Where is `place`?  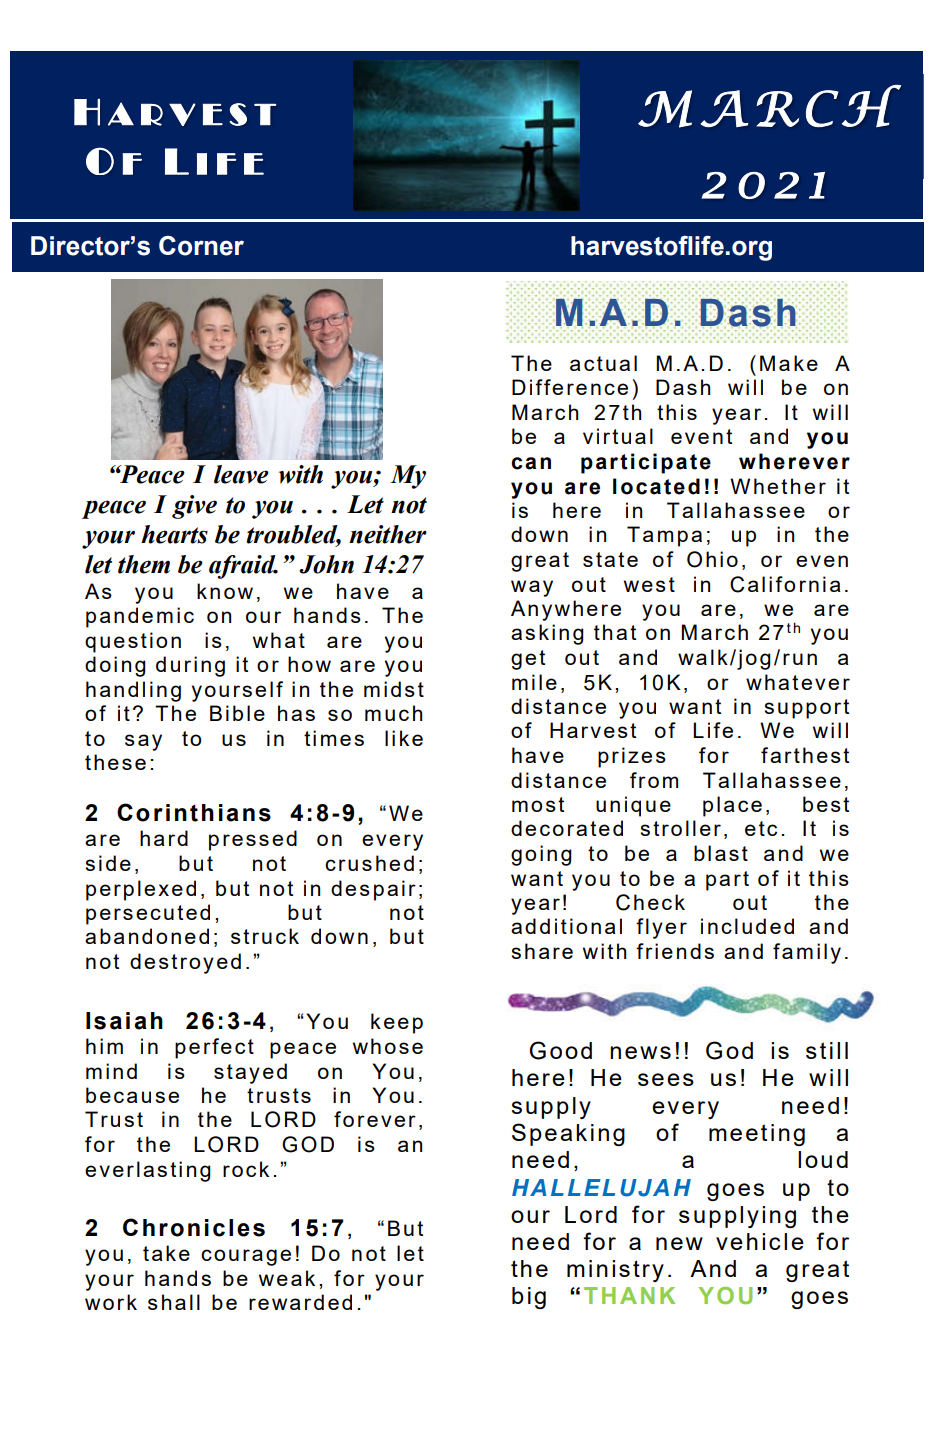 place is located at coordinates (732, 806).
